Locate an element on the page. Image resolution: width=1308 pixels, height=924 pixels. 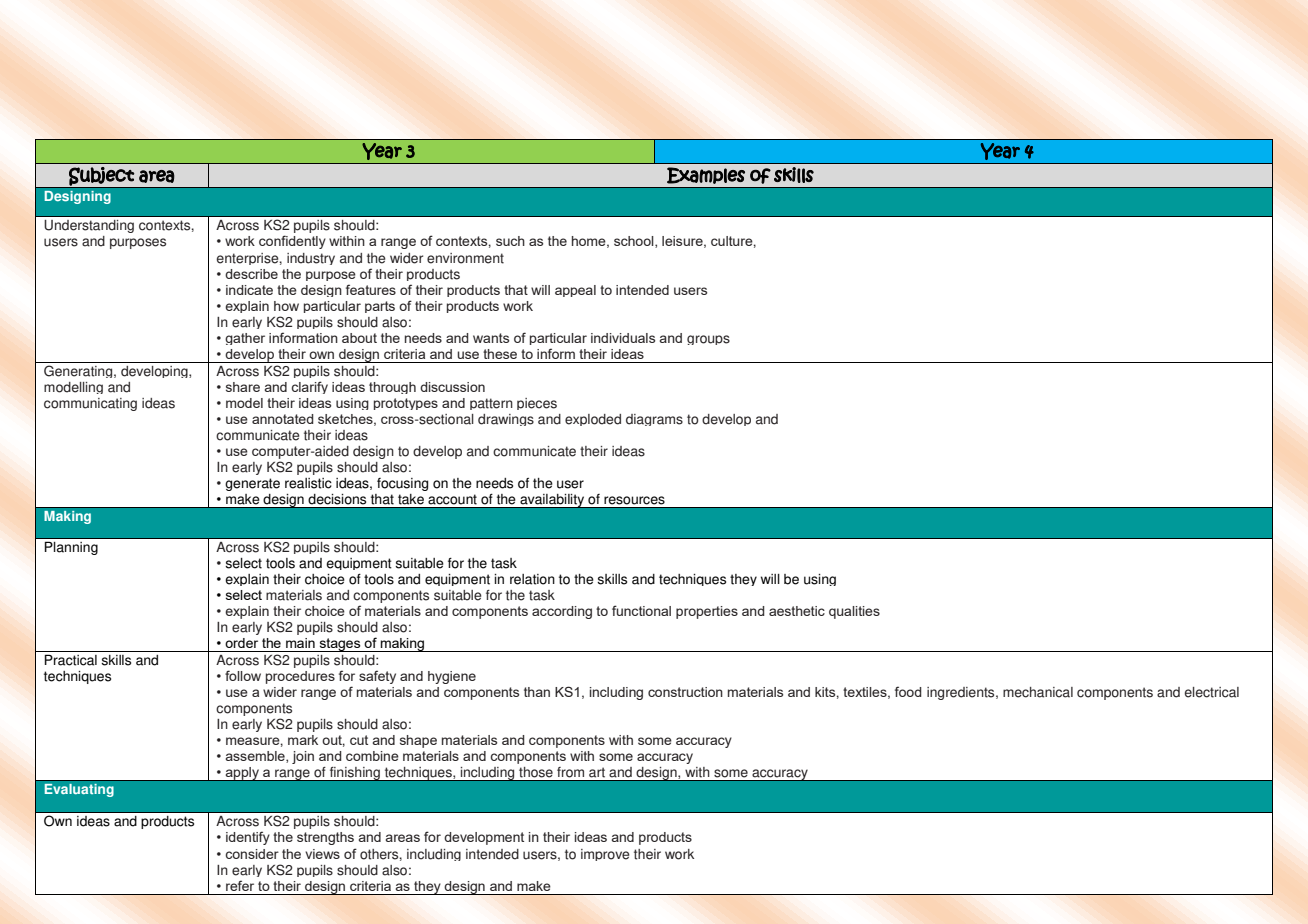
school is located at coordinates (635, 242).
